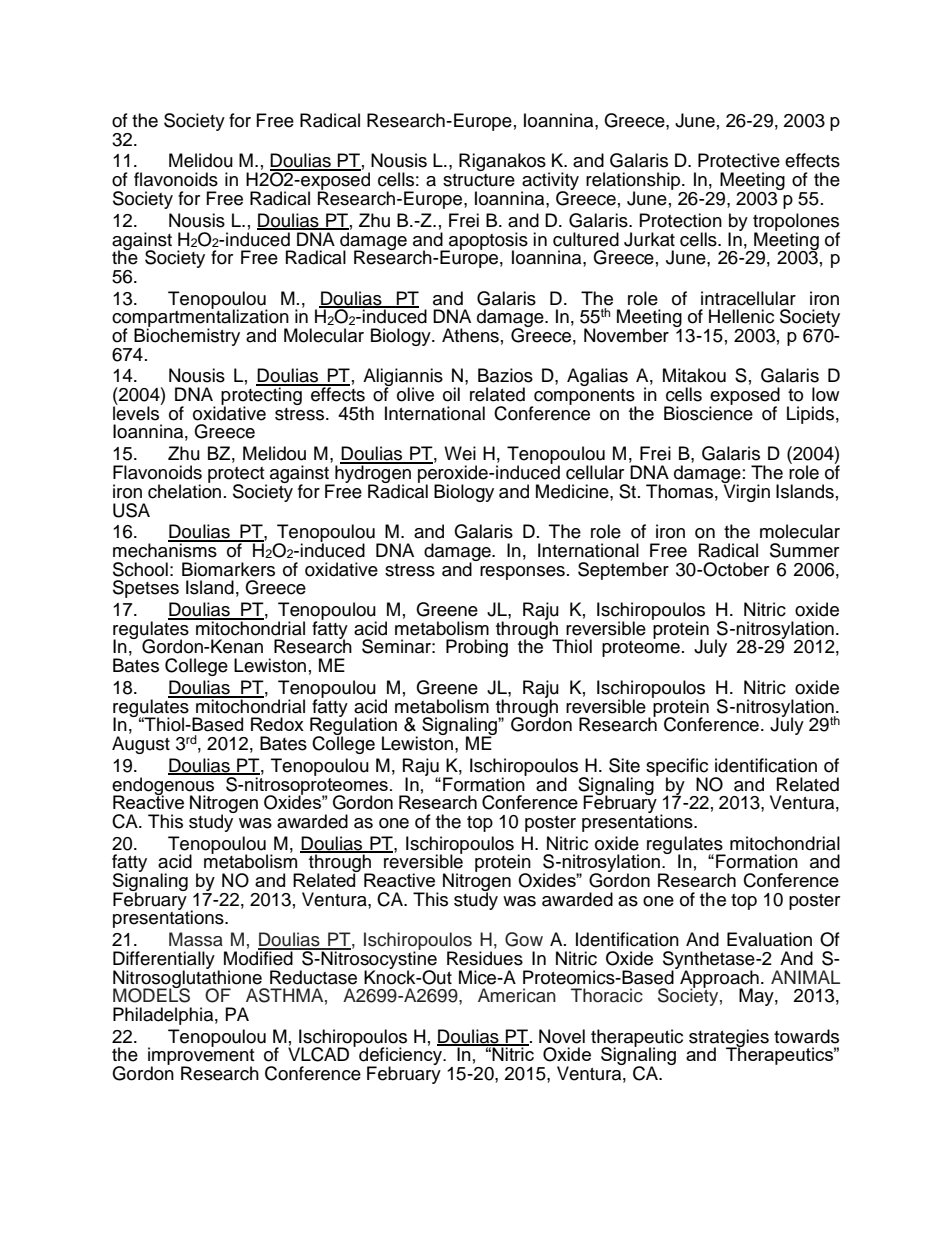 The height and width of the image is (1233, 952). I want to click on Probing, so click(477, 648).
